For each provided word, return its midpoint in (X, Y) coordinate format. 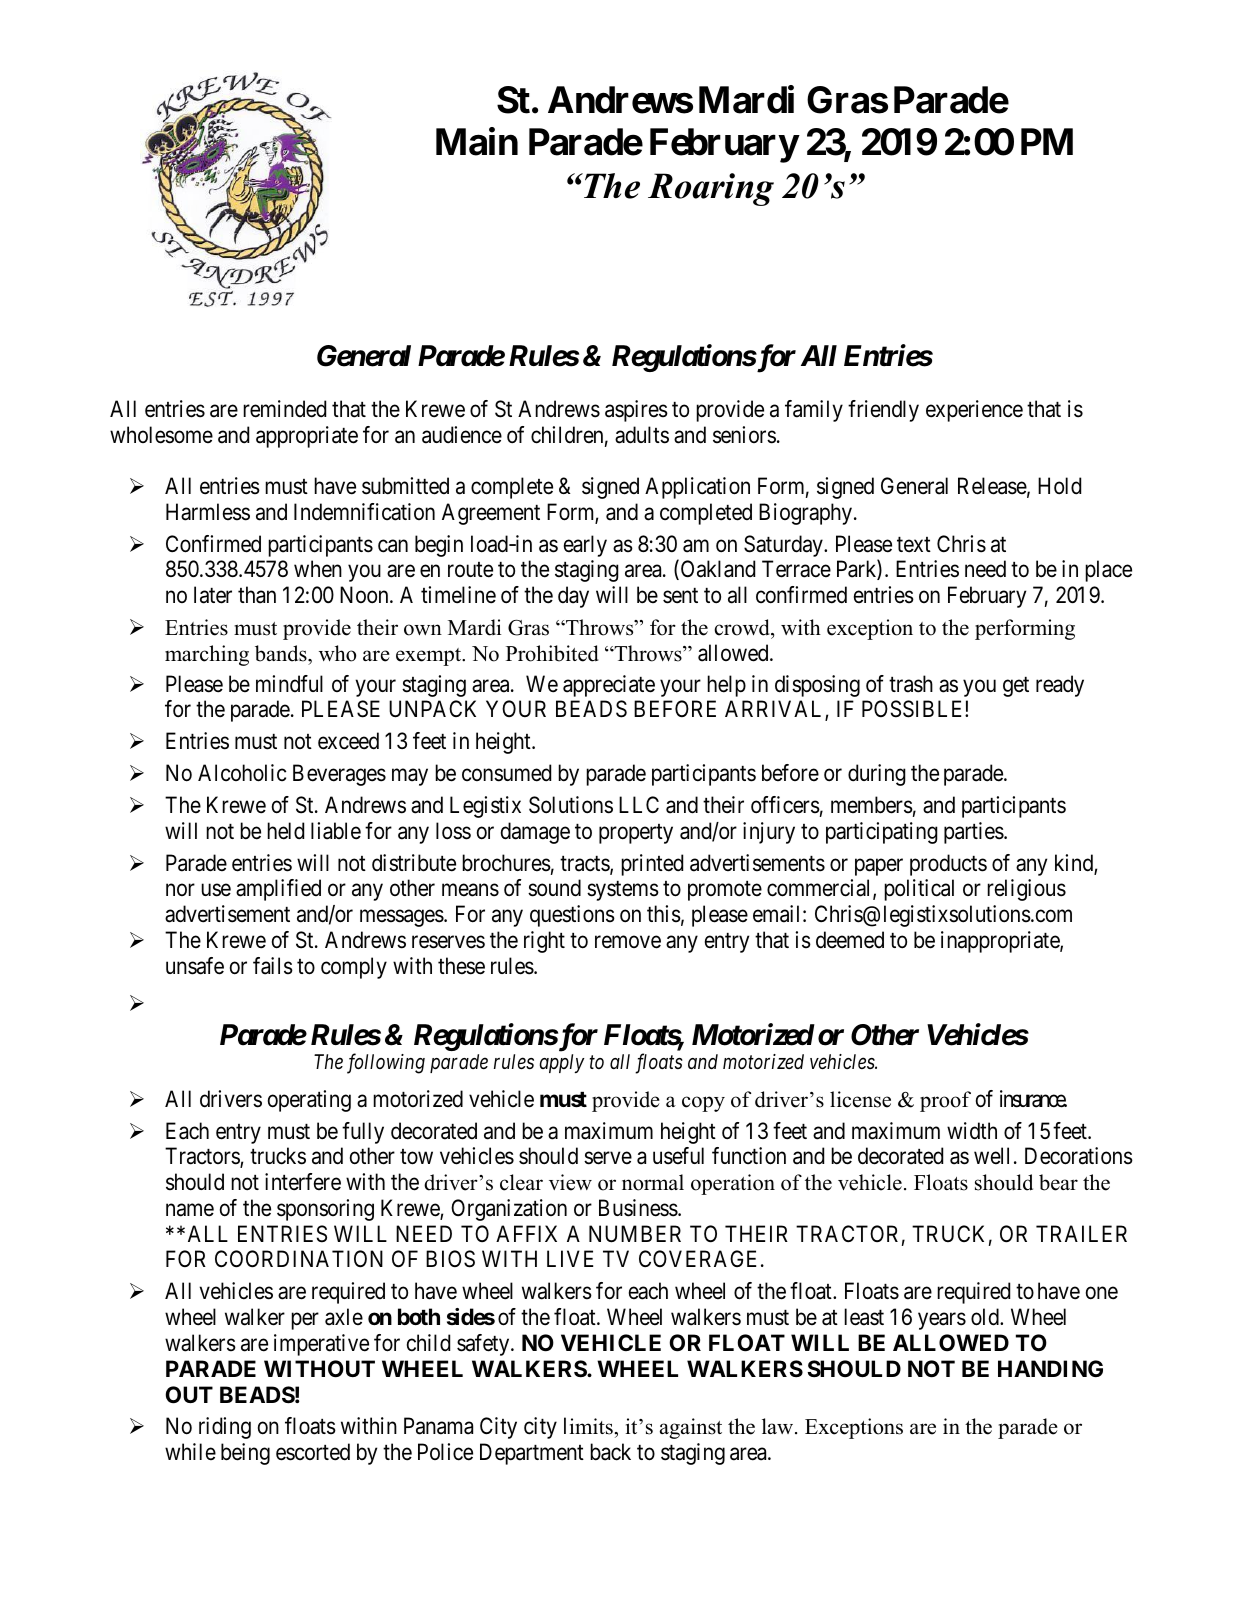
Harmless (208, 512)
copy (703, 1104)
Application (697, 488)
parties (974, 833)
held (285, 831)
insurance (1033, 1099)
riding (225, 1428)
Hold (1059, 486)
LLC (639, 804)
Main (477, 142)
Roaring (711, 189)
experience (974, 411)
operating (309, 1101)
